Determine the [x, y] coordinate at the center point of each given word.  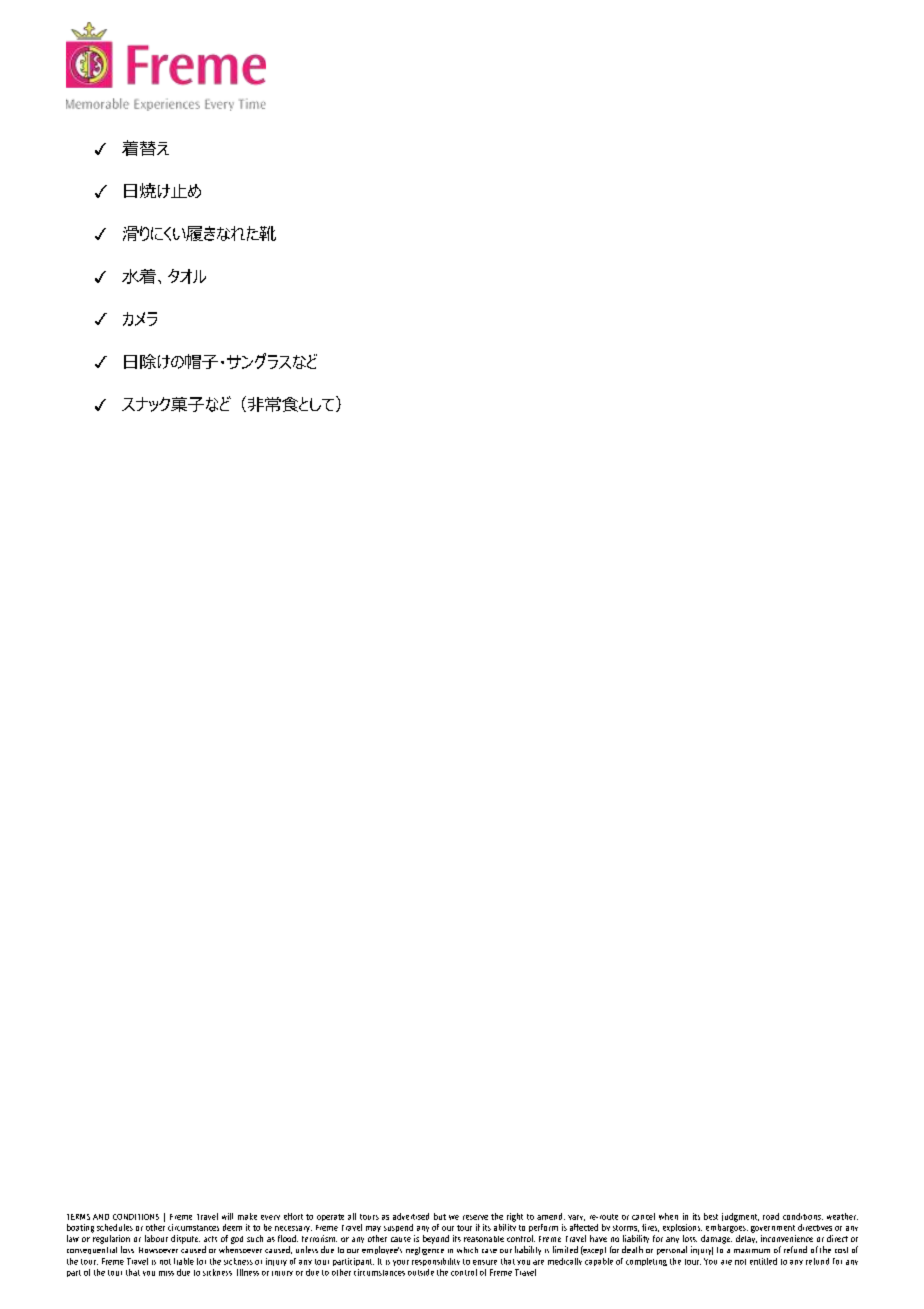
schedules [115, 1227]
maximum [752, 1251]
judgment [740, 1217]
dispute [185, 1239]
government [773, 1229]
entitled [763, 1261]
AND [101, 1217]
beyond [436, 1239]
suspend [398, 1228]
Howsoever [158, 1250]
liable [184, 1261]
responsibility [436, 1262]
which [467, 1250]
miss [166, 1273]
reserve [475, 1217]
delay [746, 1239]
